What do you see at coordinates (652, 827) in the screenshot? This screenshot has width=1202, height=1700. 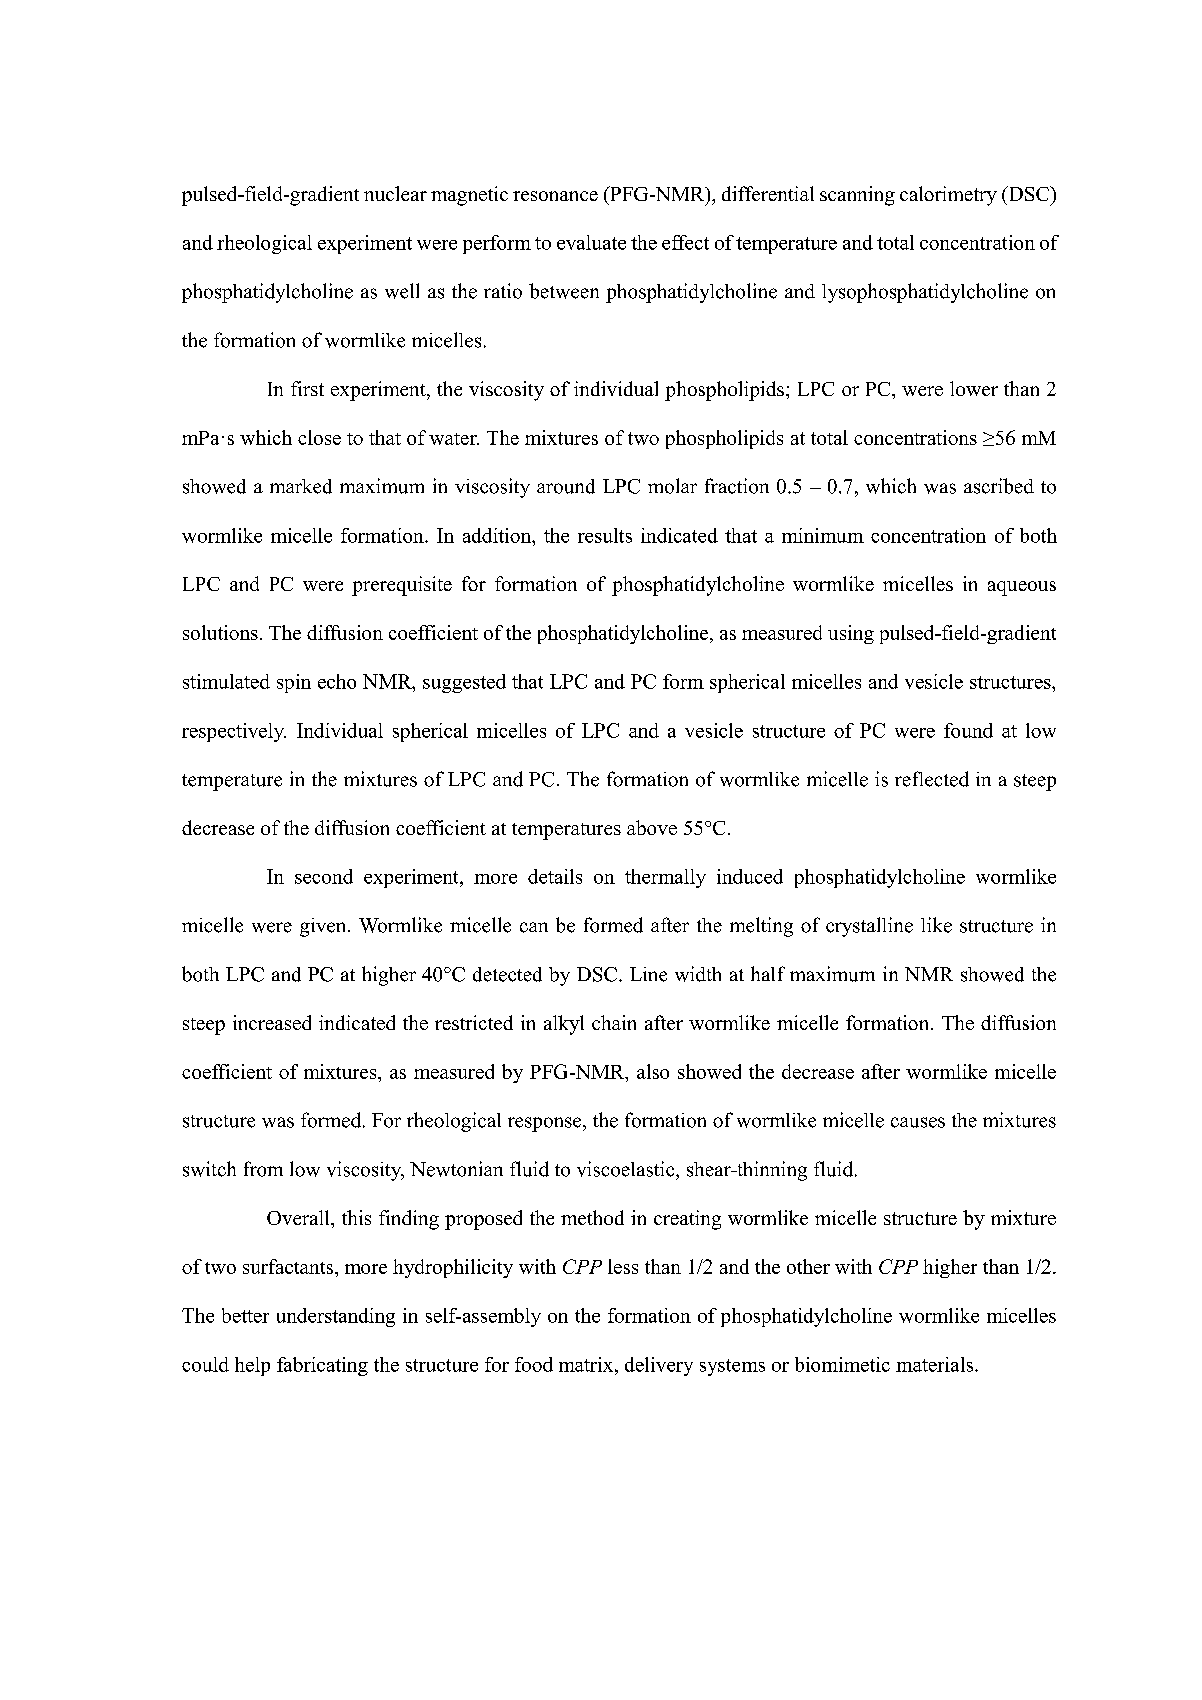 I see `above` at bounding box center [652, 827].
